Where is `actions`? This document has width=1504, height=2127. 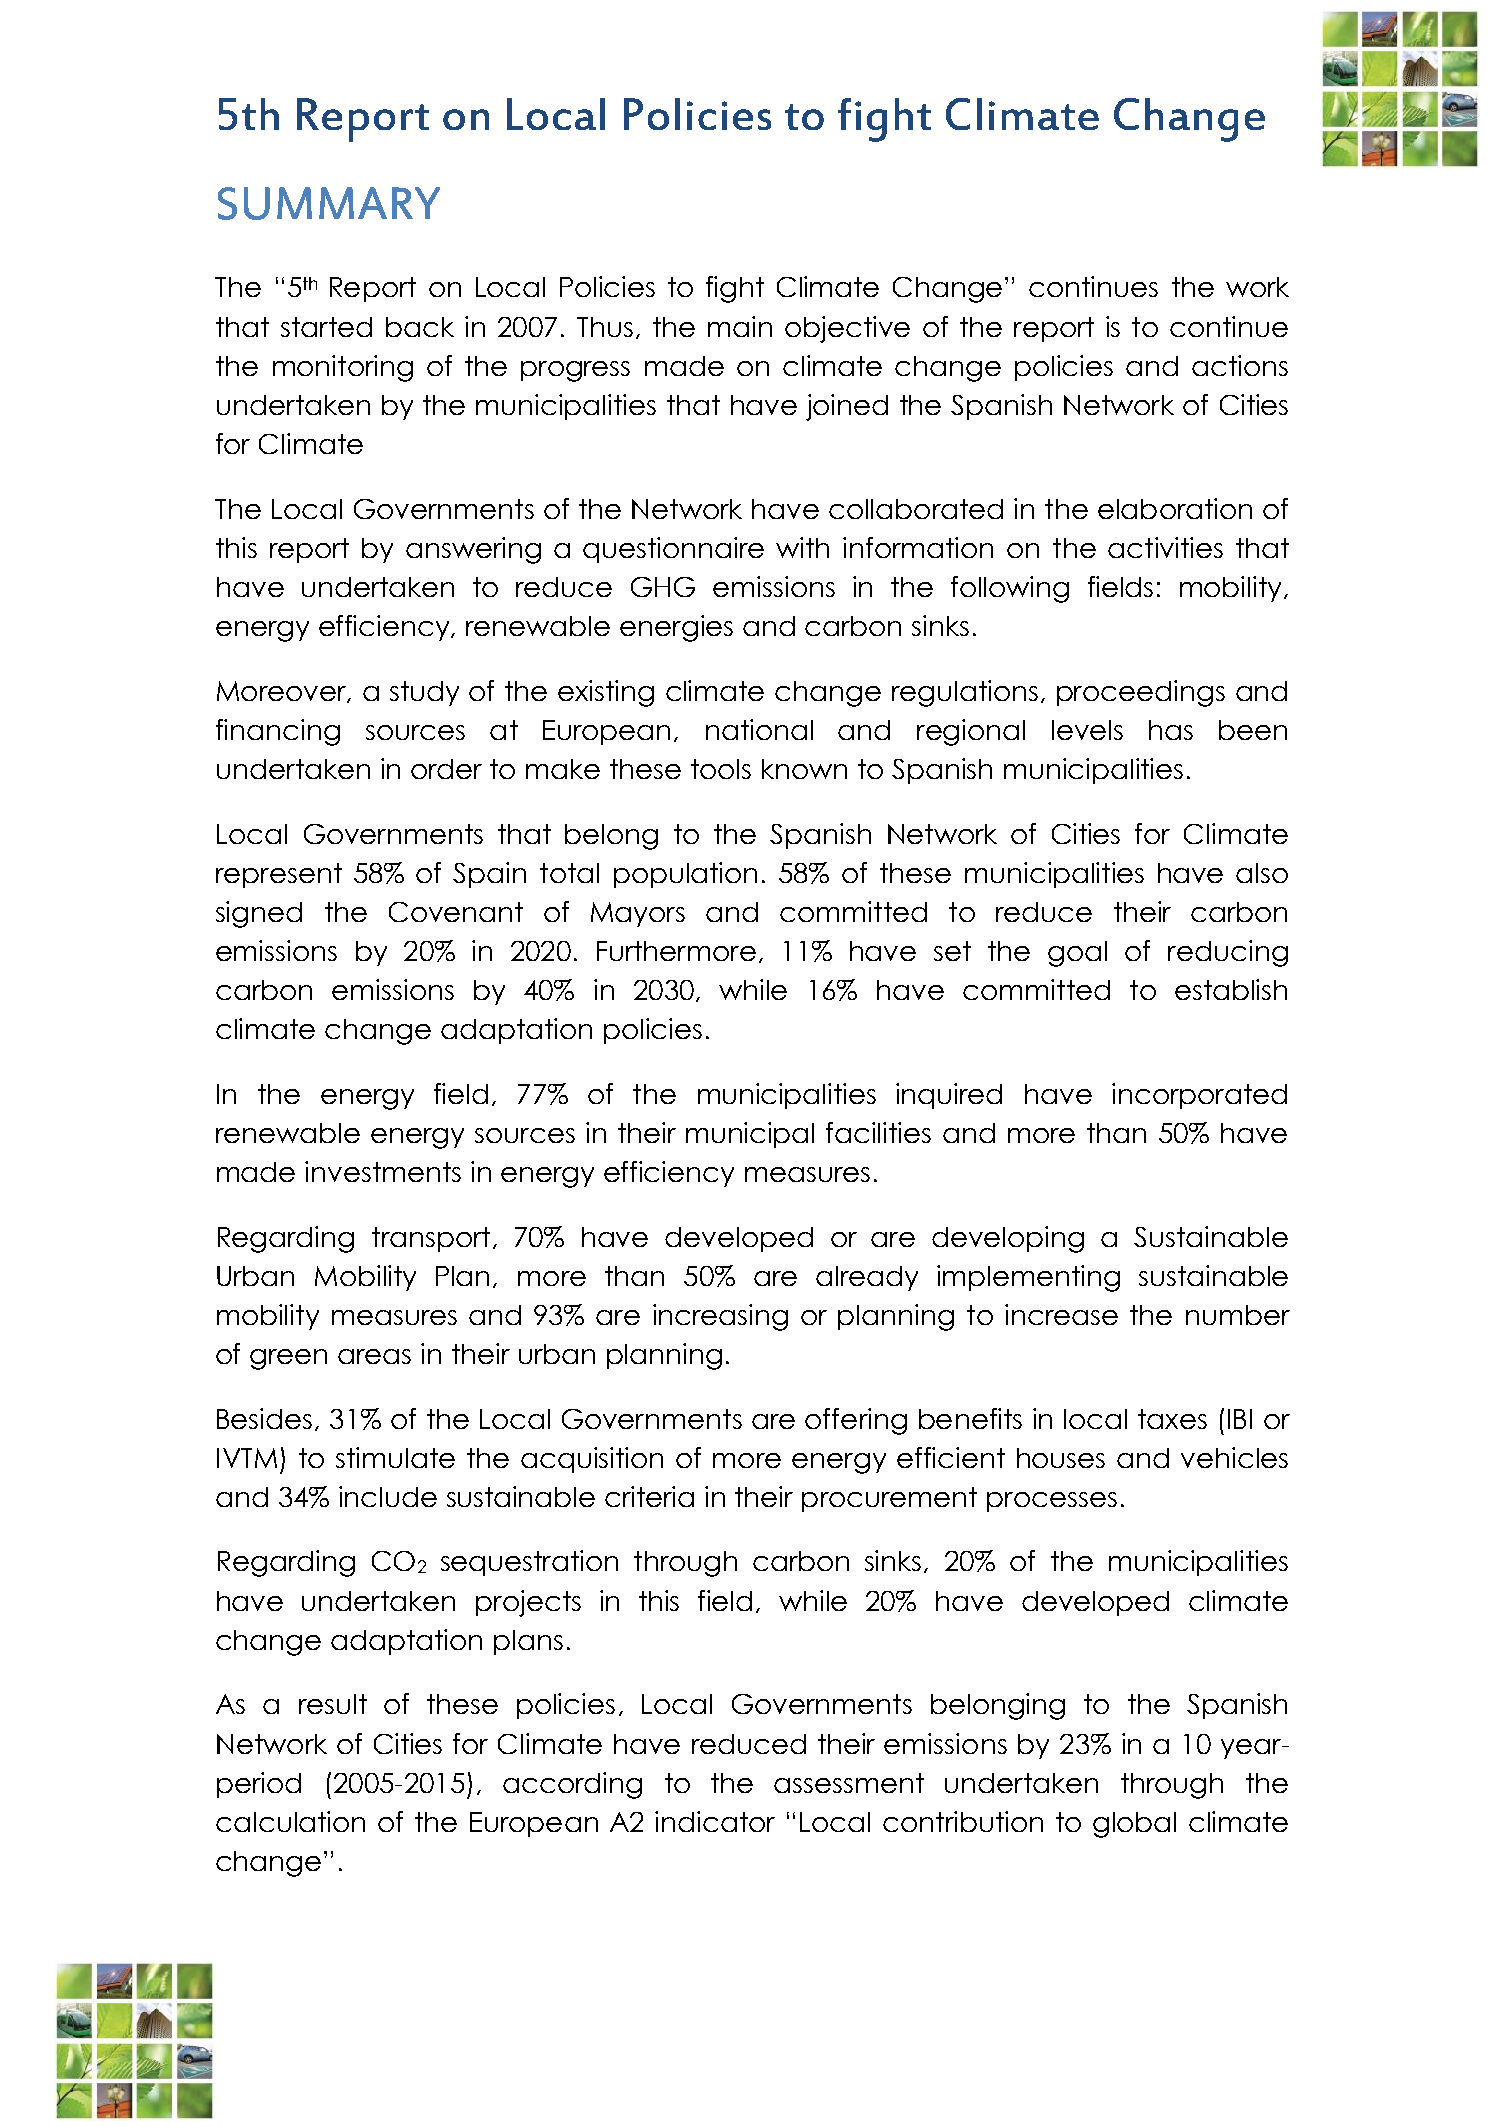 actions is located at coordinates (1240, 365).
